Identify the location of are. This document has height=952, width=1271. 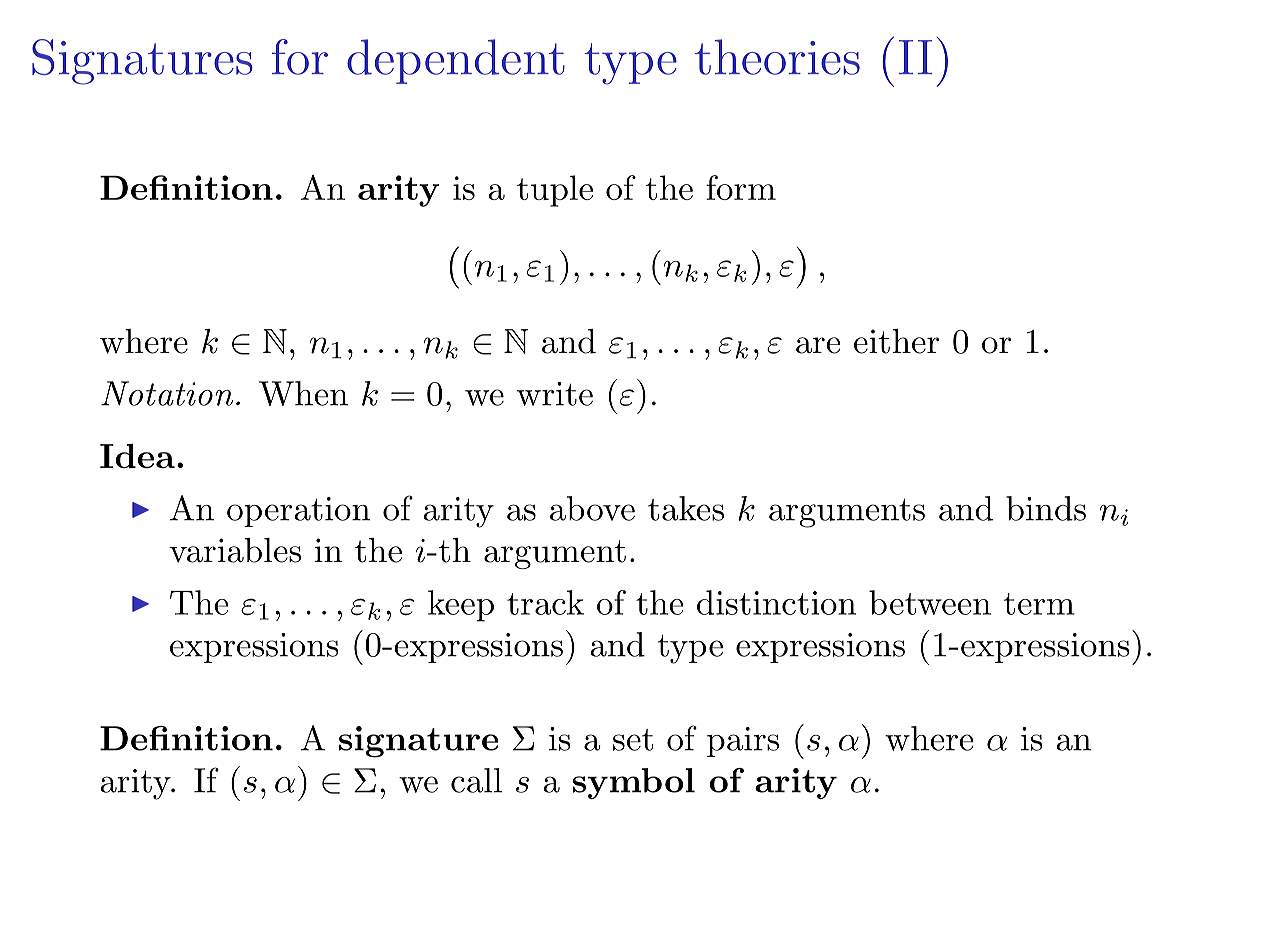
(818, 345).
